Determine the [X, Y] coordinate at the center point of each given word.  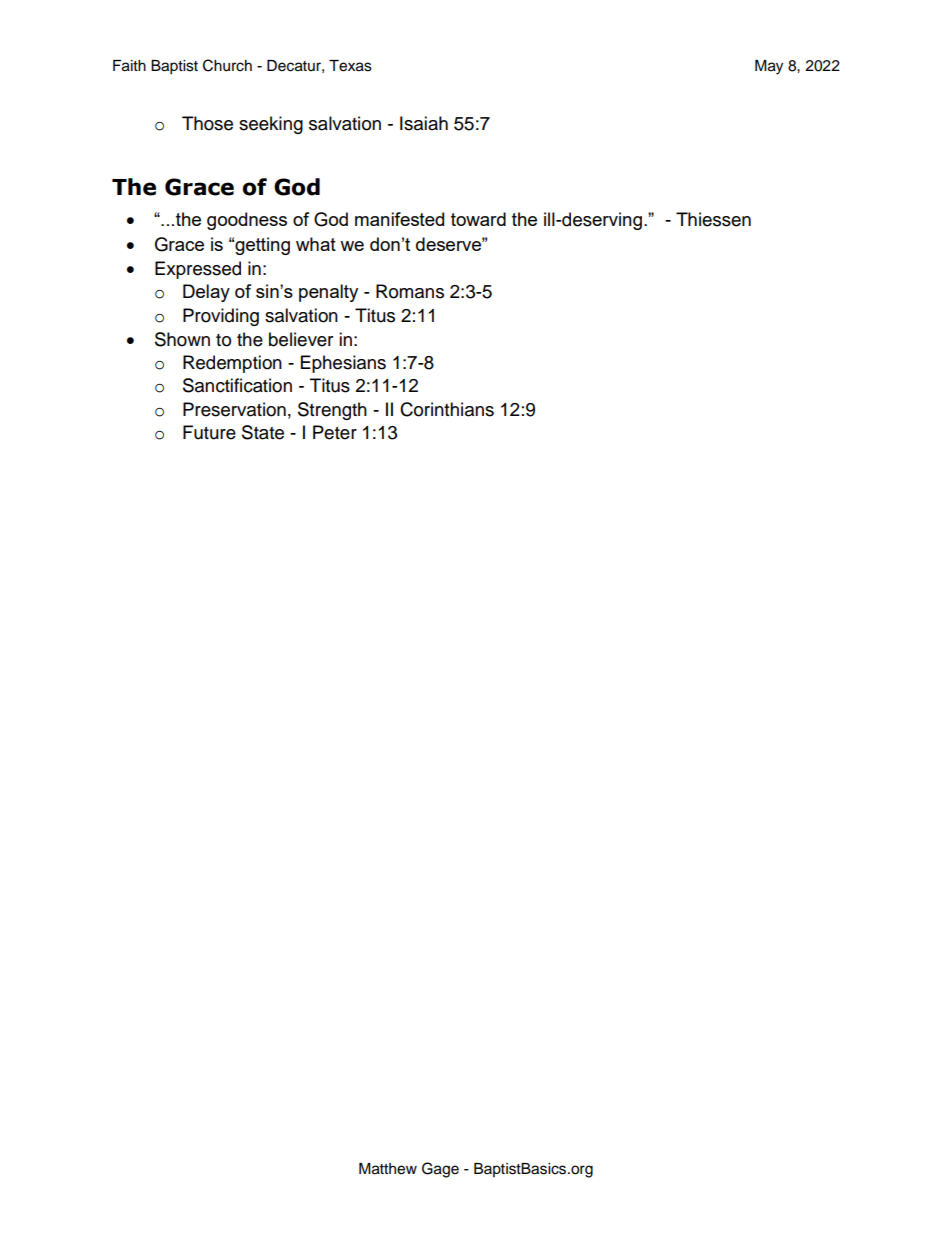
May [769, 67]
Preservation [234, 409]
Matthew [388, 1169]
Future [209, 432]
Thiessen [713, 219]
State [263, 432]
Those [207, 123]
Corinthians [447, 409]
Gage [440, 1170]
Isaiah [424, 123]
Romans [410, 291]
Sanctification [237, 385]
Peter [335, 432]
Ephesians [343, 364]
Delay [206, 293]
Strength [332, 411]
